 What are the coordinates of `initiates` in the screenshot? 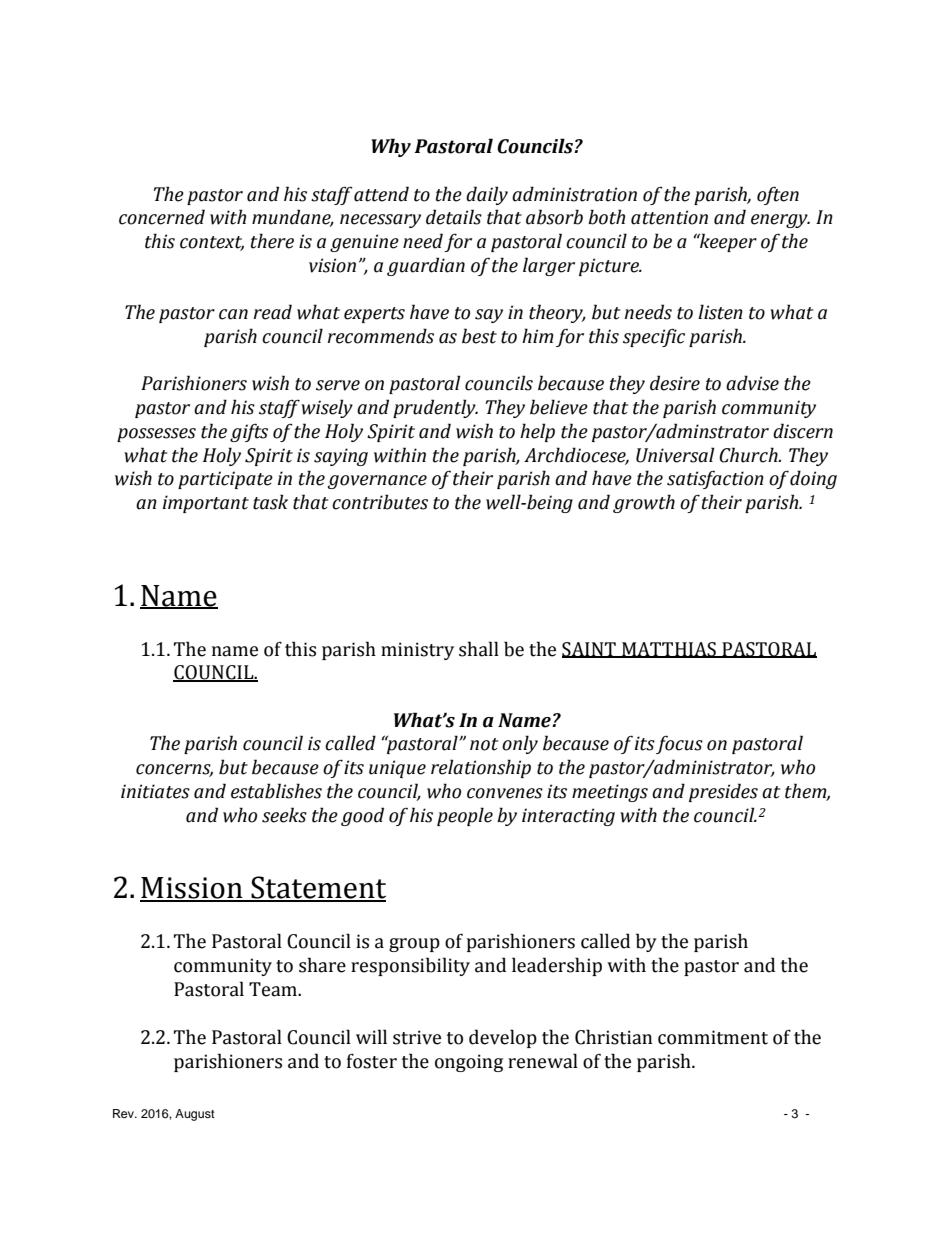 It's located at (155, 791).
